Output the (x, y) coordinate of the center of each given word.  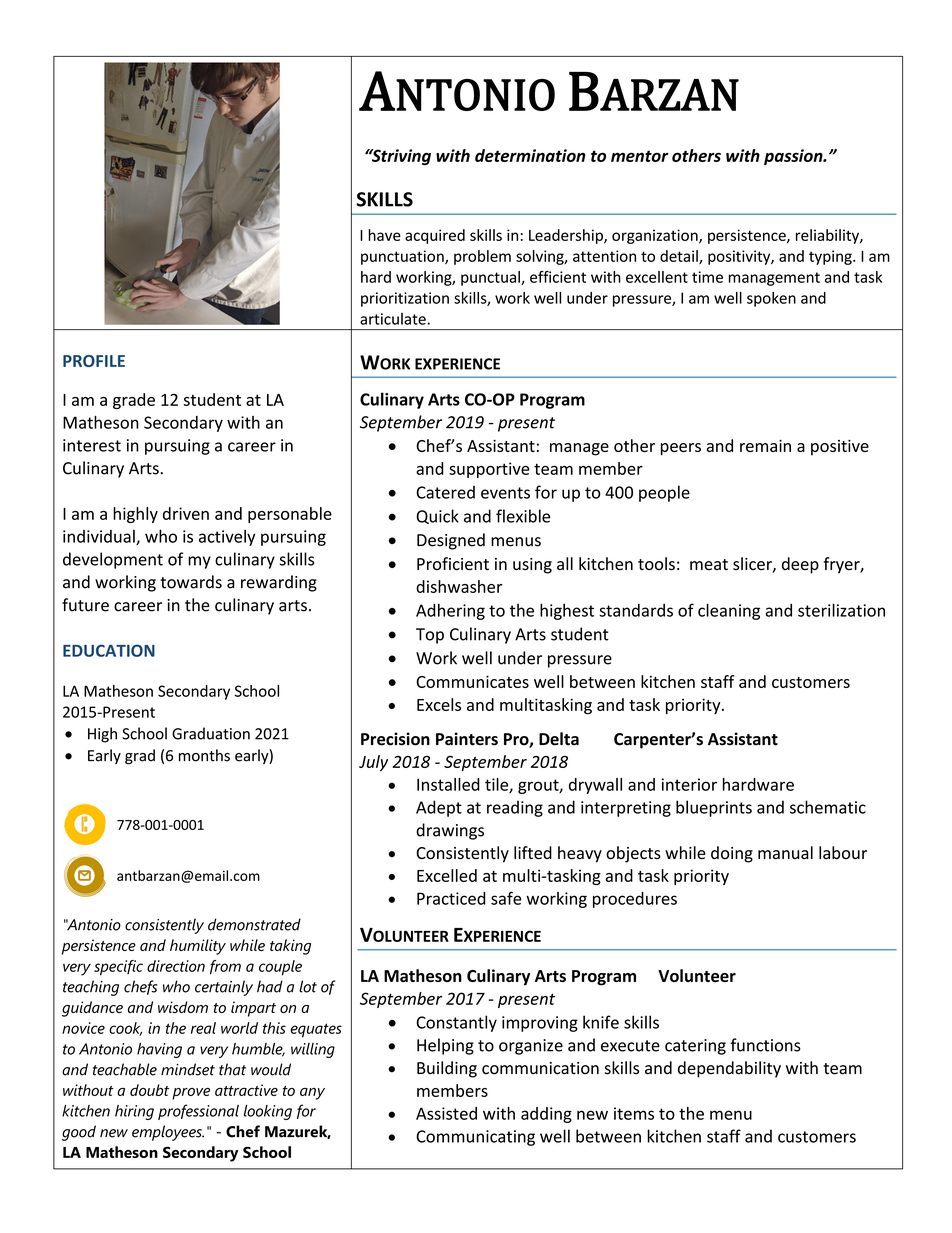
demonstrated (254, 924)
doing (732, 854)
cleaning (729, 611)
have (384, 235)
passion (794, 157)
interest (92, 445)
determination (530, 155)
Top (430, 636)
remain (765, 446)
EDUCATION (109, 650)
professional (198, 1112)
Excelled (447, 875)
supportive (489, 470)
